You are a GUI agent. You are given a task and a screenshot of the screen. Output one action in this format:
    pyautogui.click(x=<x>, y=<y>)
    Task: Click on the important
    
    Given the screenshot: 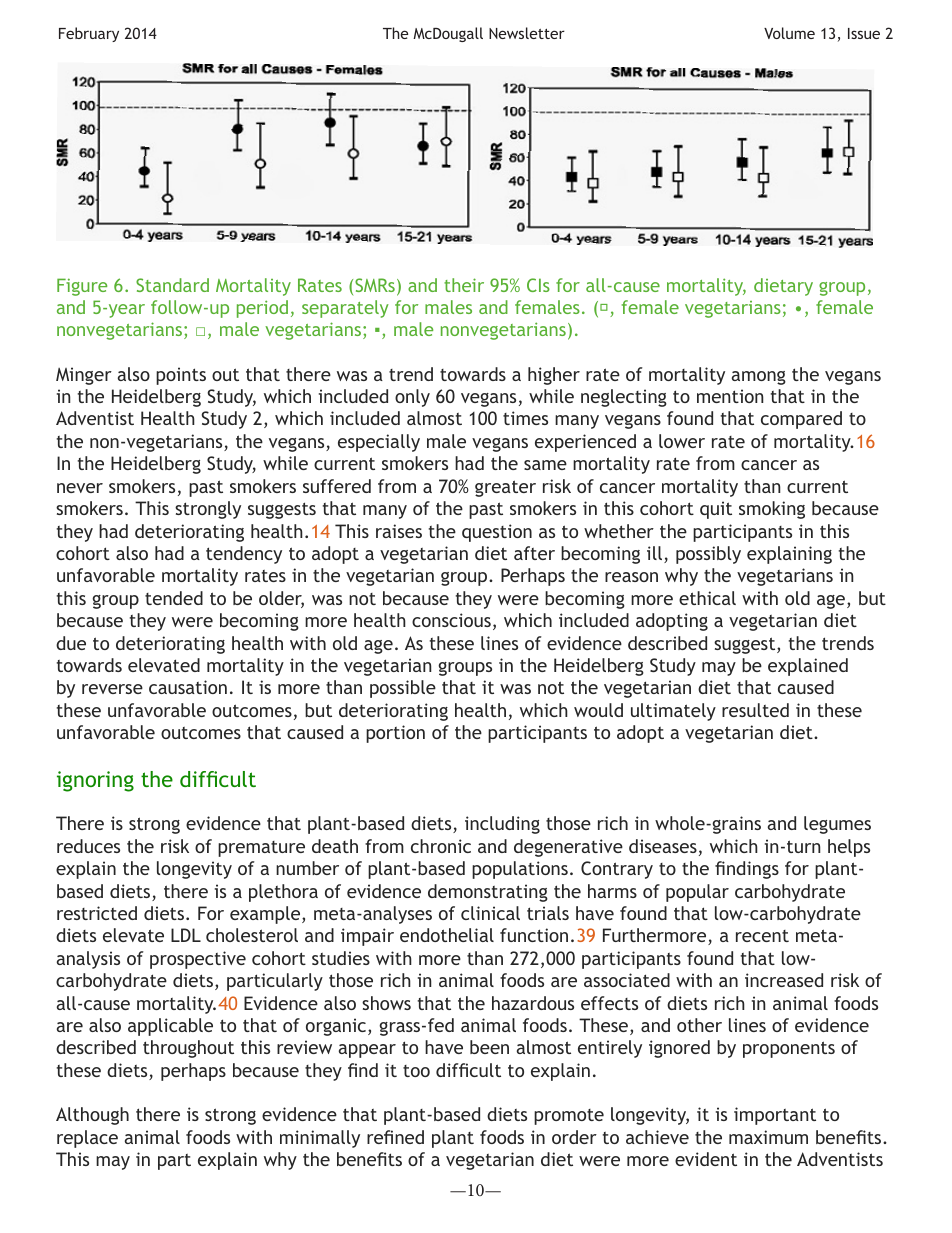 What is the action you would take?
    pyautogui.click(x=775, y=1116)
